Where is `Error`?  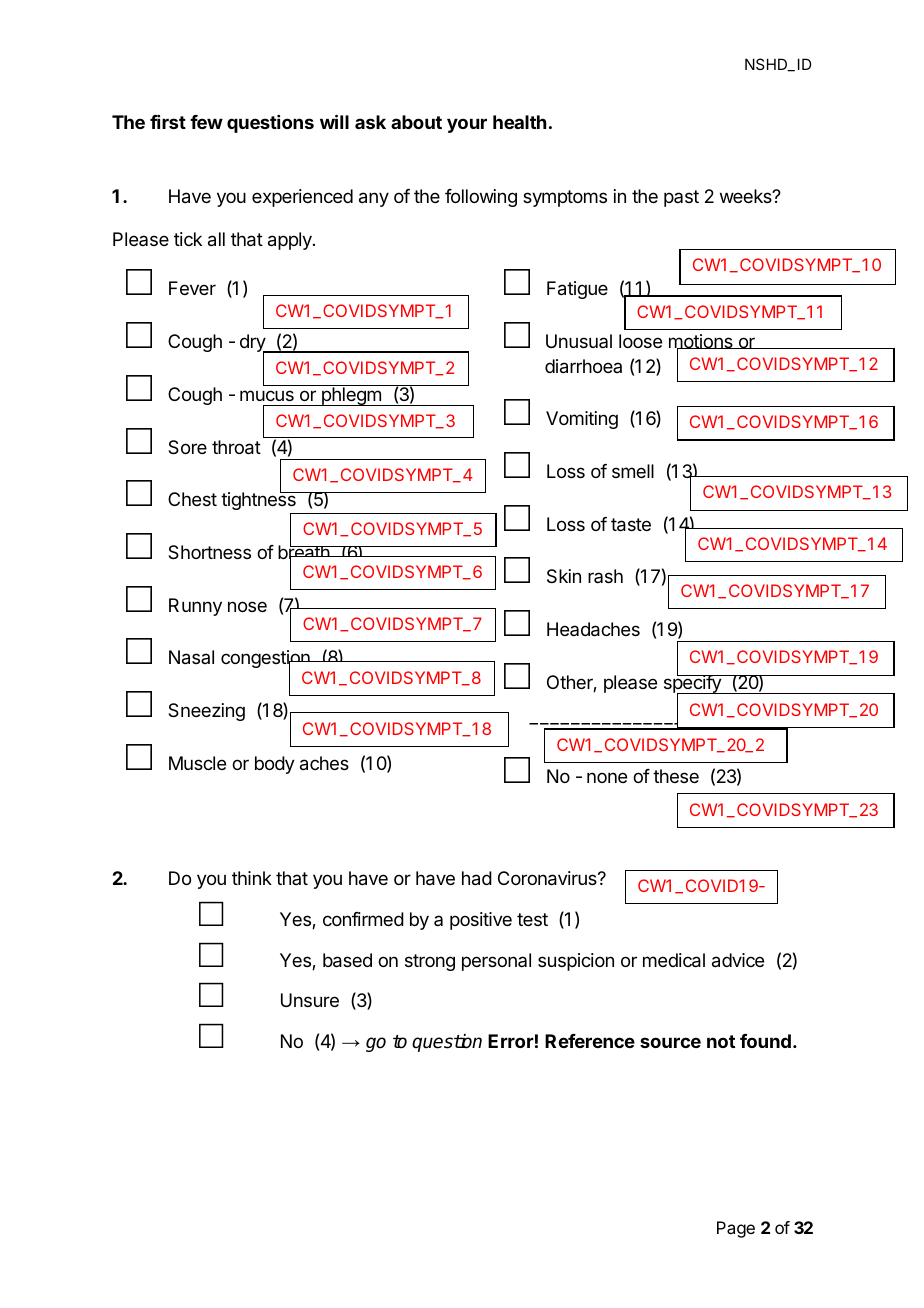
Error is located at coordinates (511, 1041).
